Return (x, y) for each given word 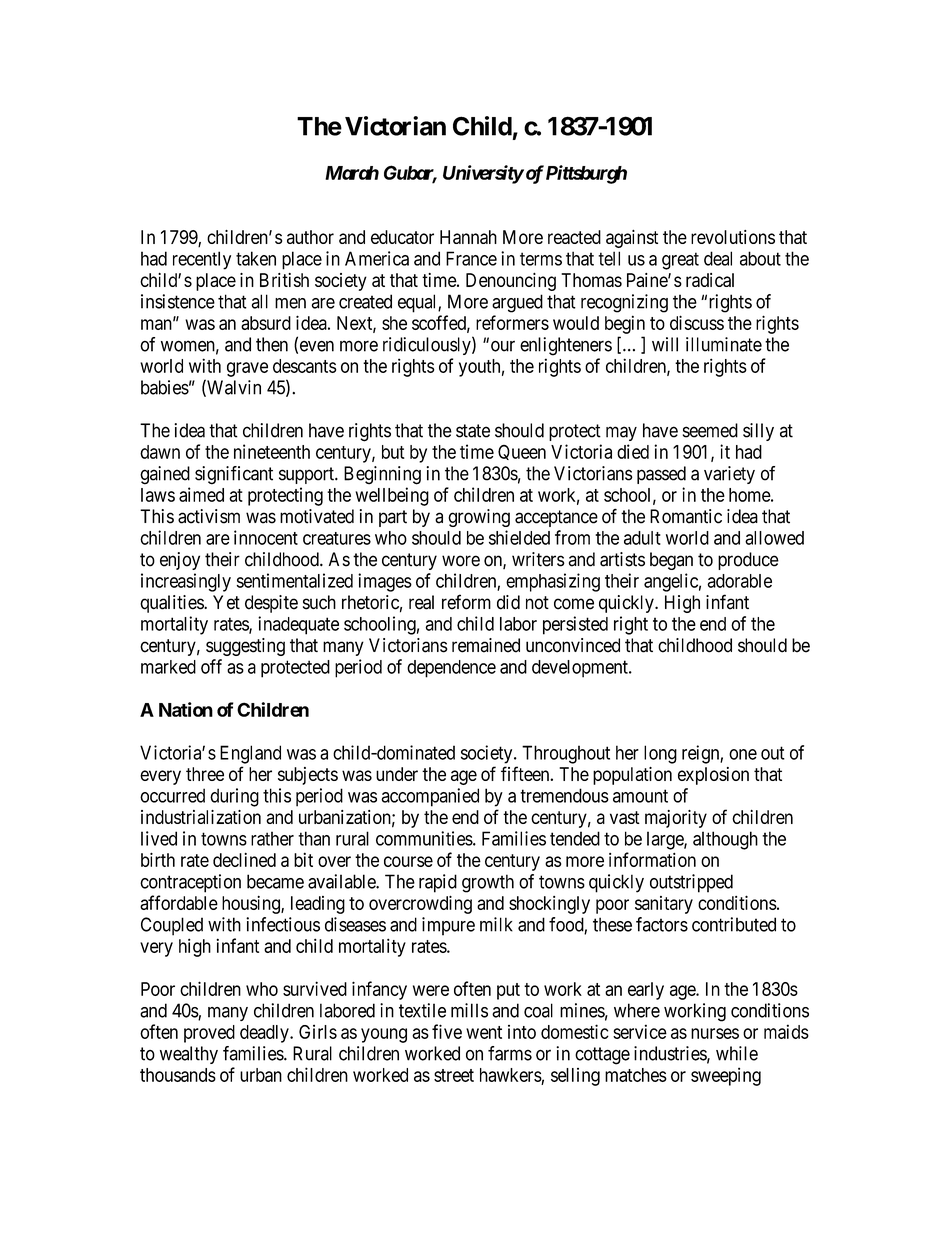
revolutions (733, 237)
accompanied (430, 797)
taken (256, 258)
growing (479, 518)
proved (209, 1034)
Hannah (468, 237)
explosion (713, 776)
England (250, 754)
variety (729, 475)
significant (234, 475)
